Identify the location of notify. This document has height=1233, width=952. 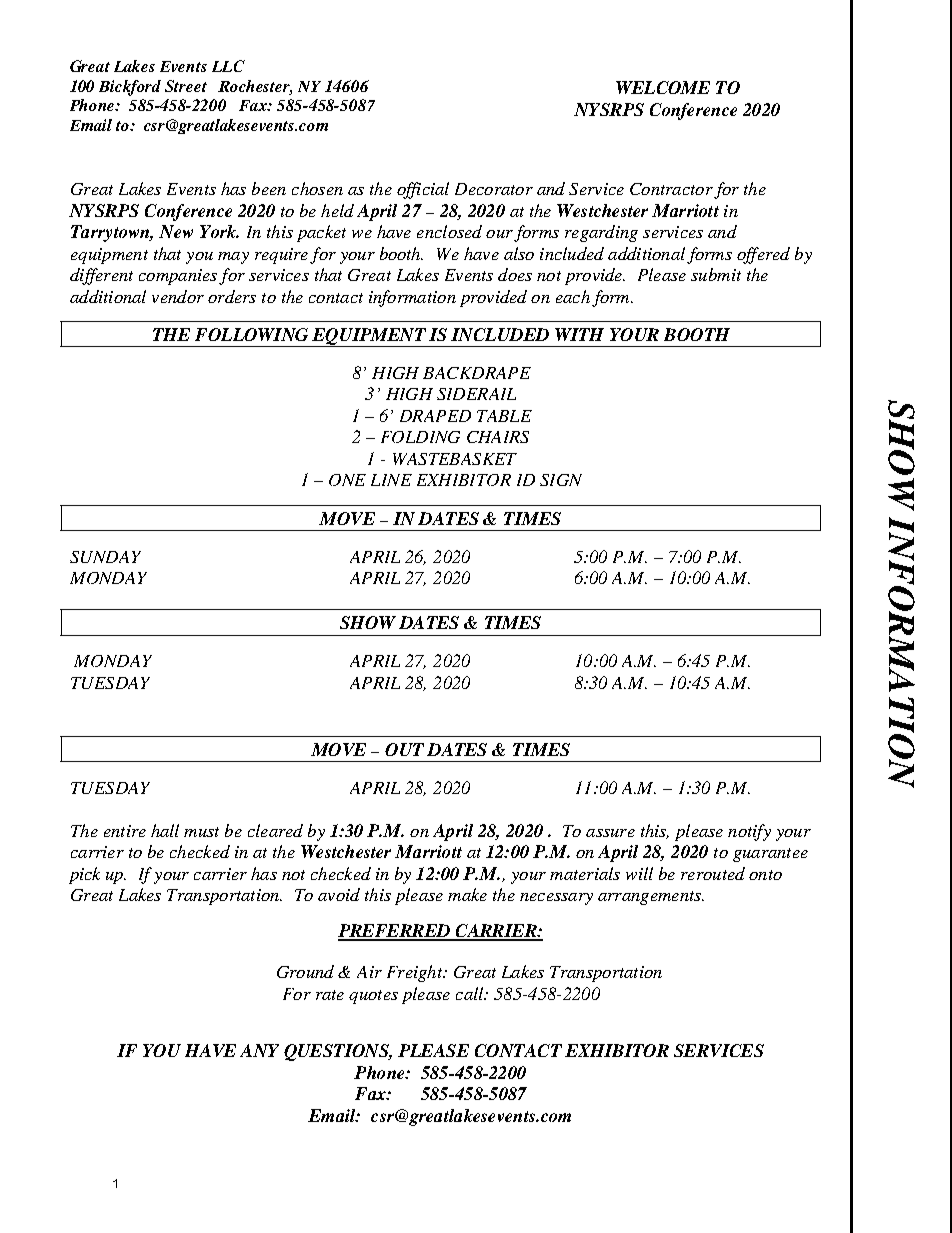
(749, 832).
